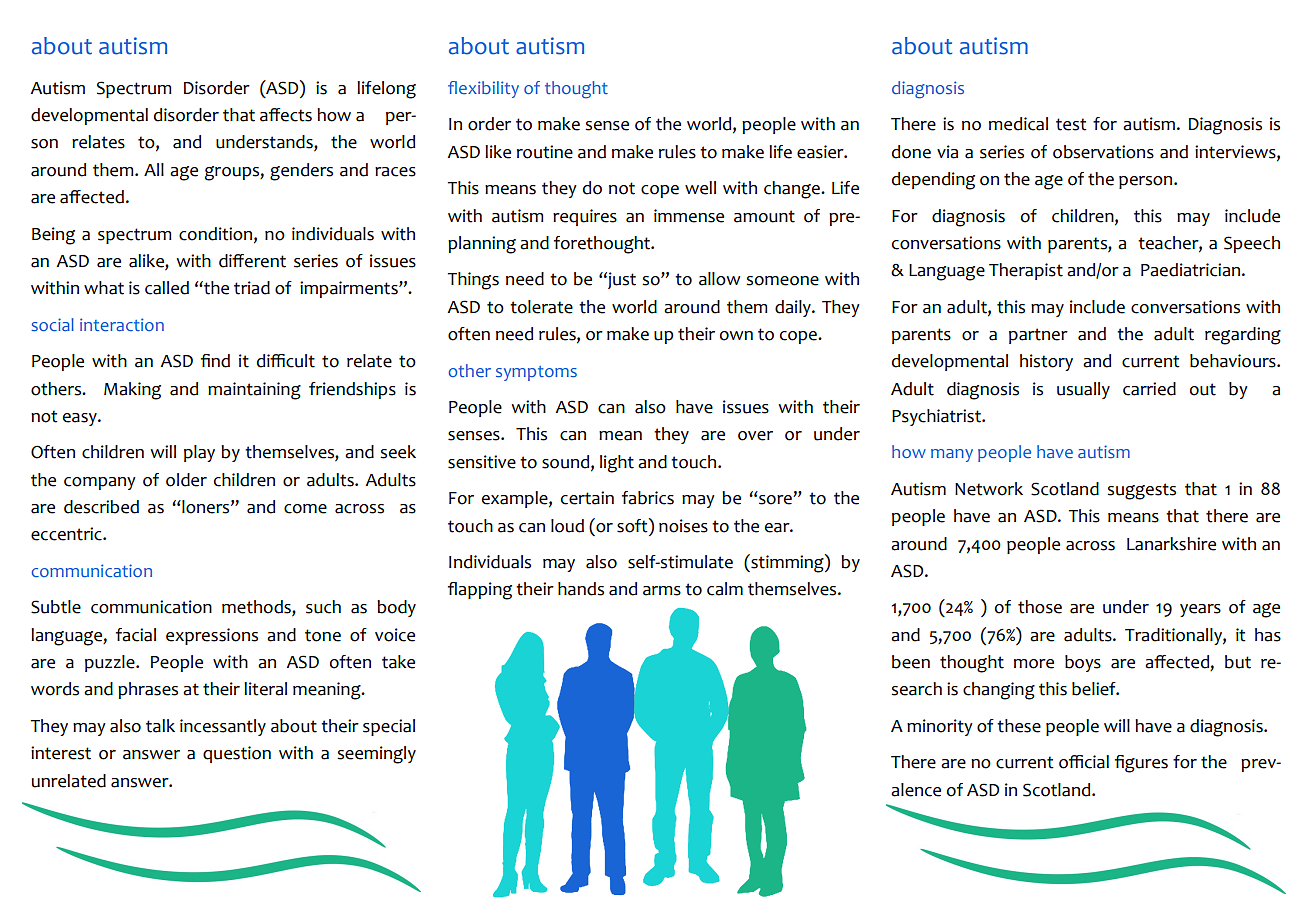  What do you see at coordinates (237, 754) in the image?
I see `question` at bounding box center [237, 754].
